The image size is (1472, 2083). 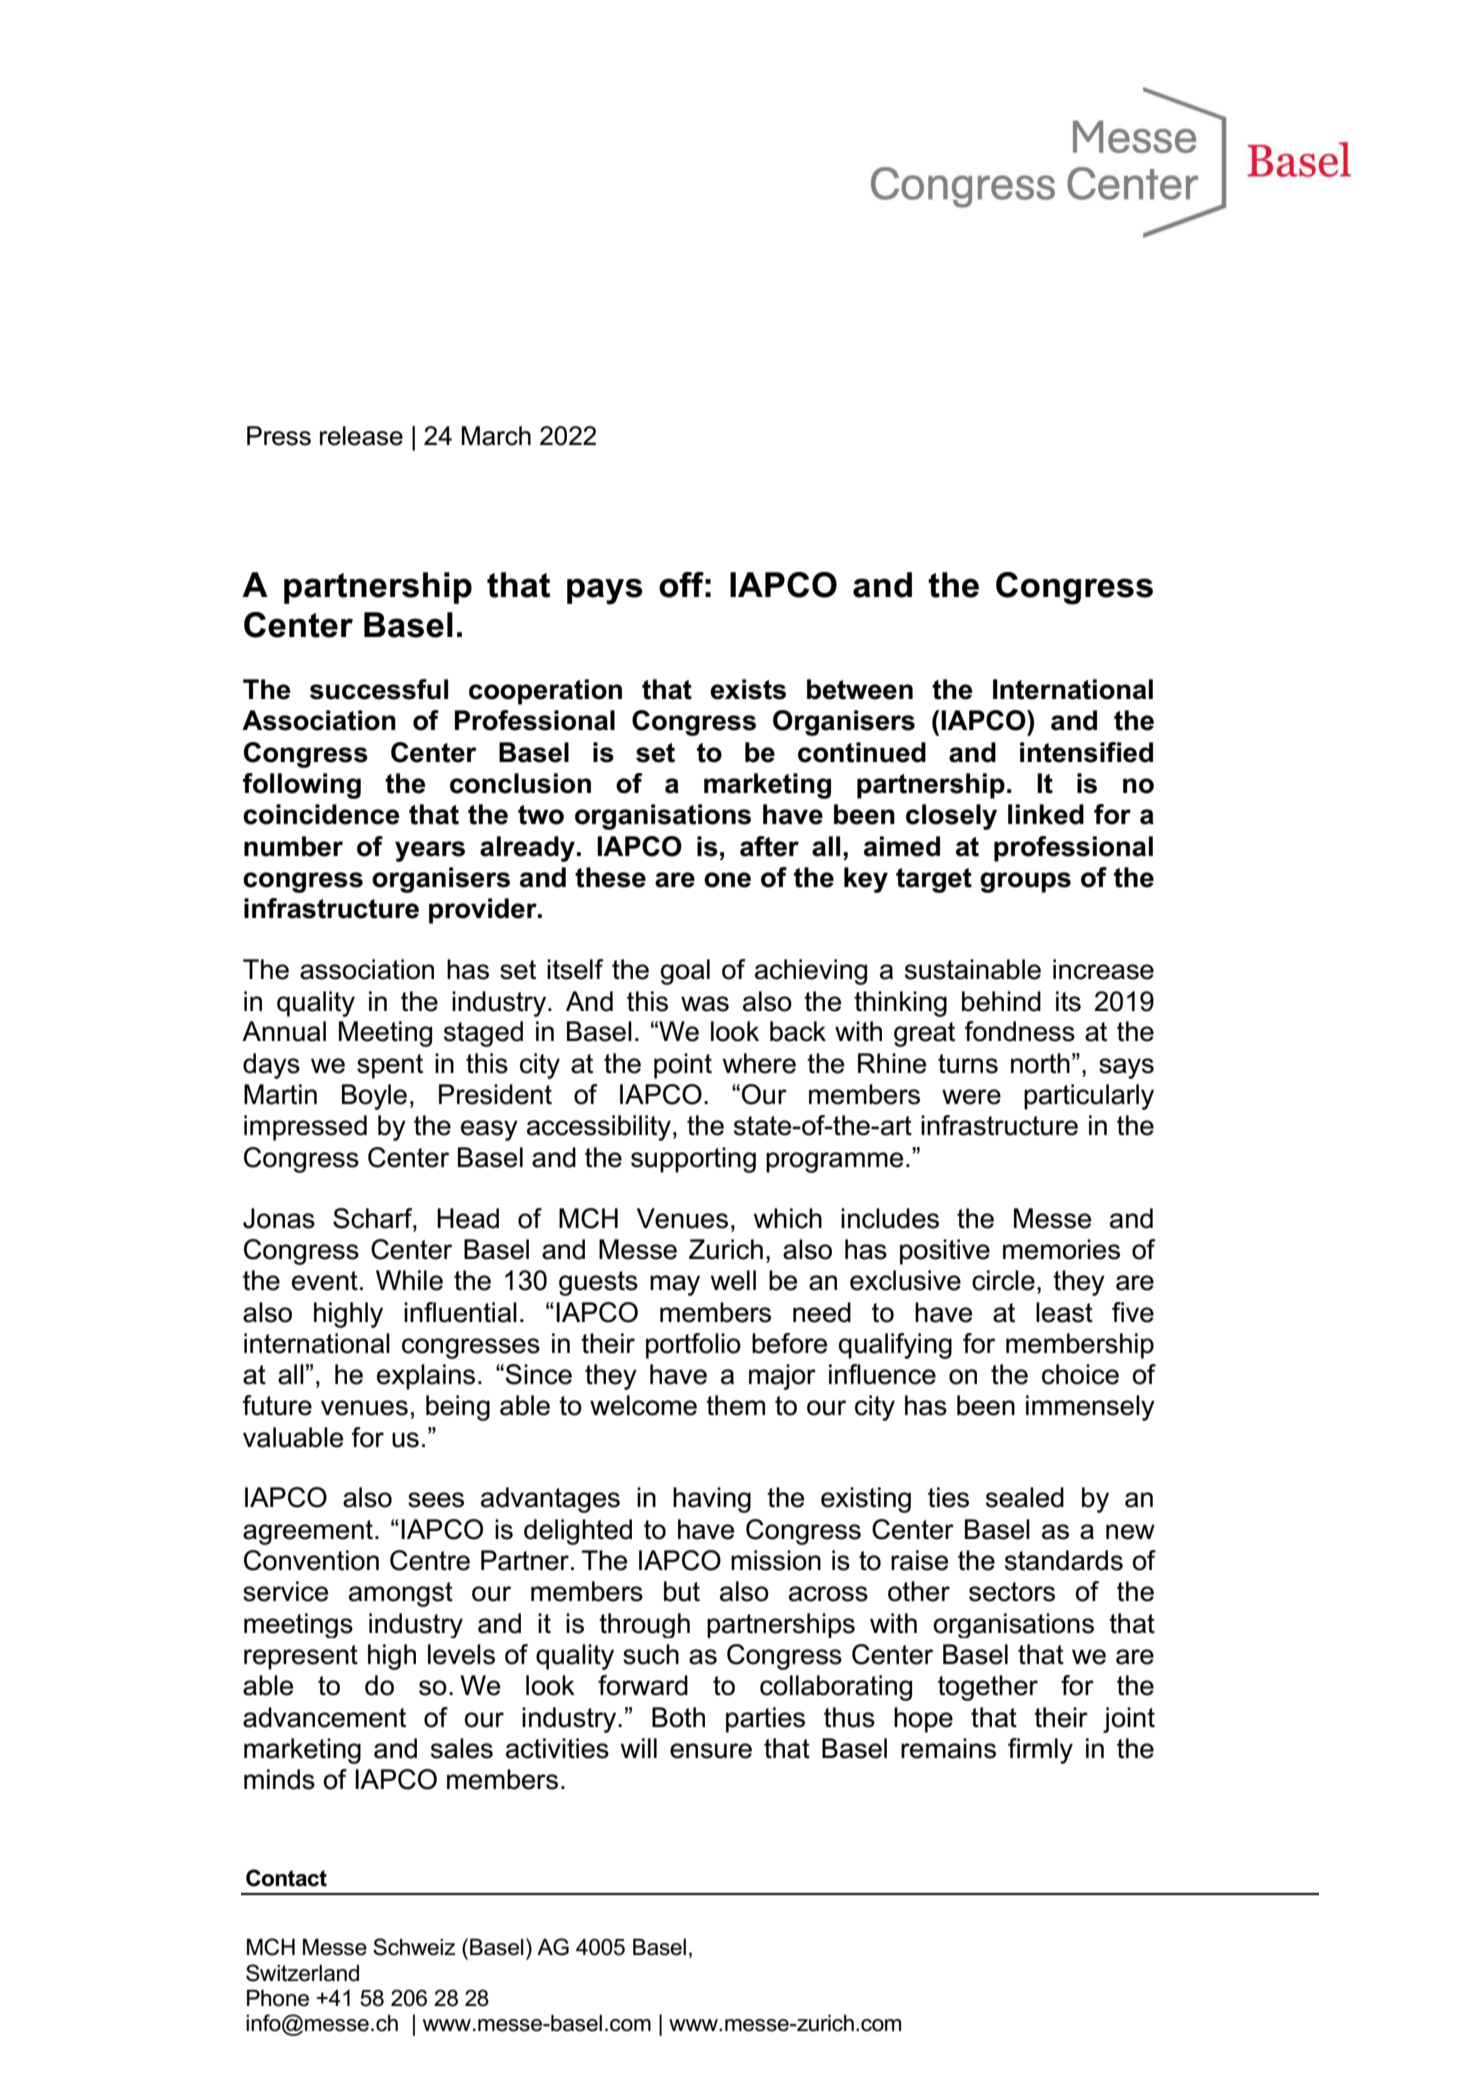 What do you see at coordinates (693, 1160) in the page?
I see `supporting` at bounding box center [693, 1160].
